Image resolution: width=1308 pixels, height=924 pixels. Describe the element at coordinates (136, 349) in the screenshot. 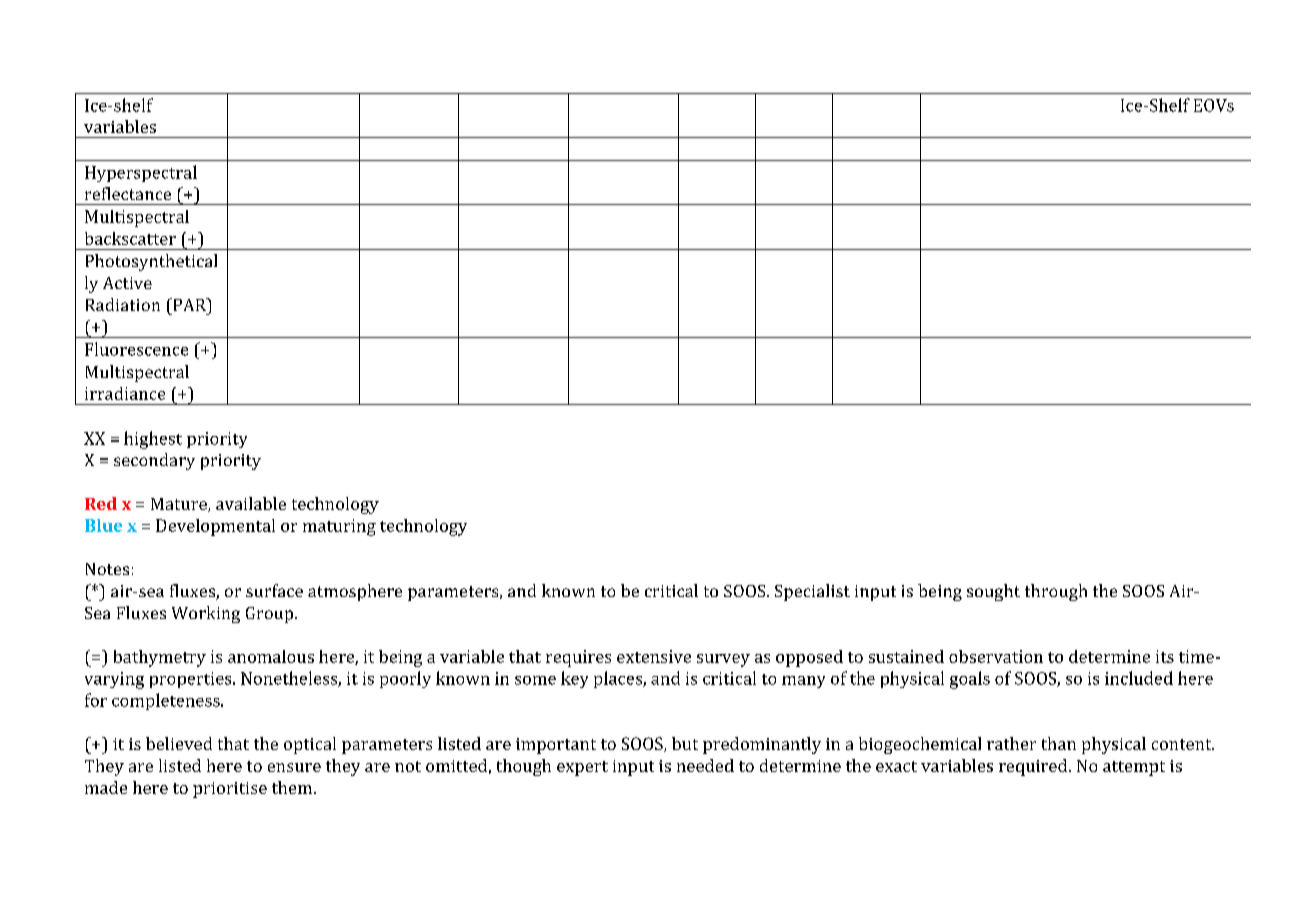

I see `Fluorescence` at that location.
